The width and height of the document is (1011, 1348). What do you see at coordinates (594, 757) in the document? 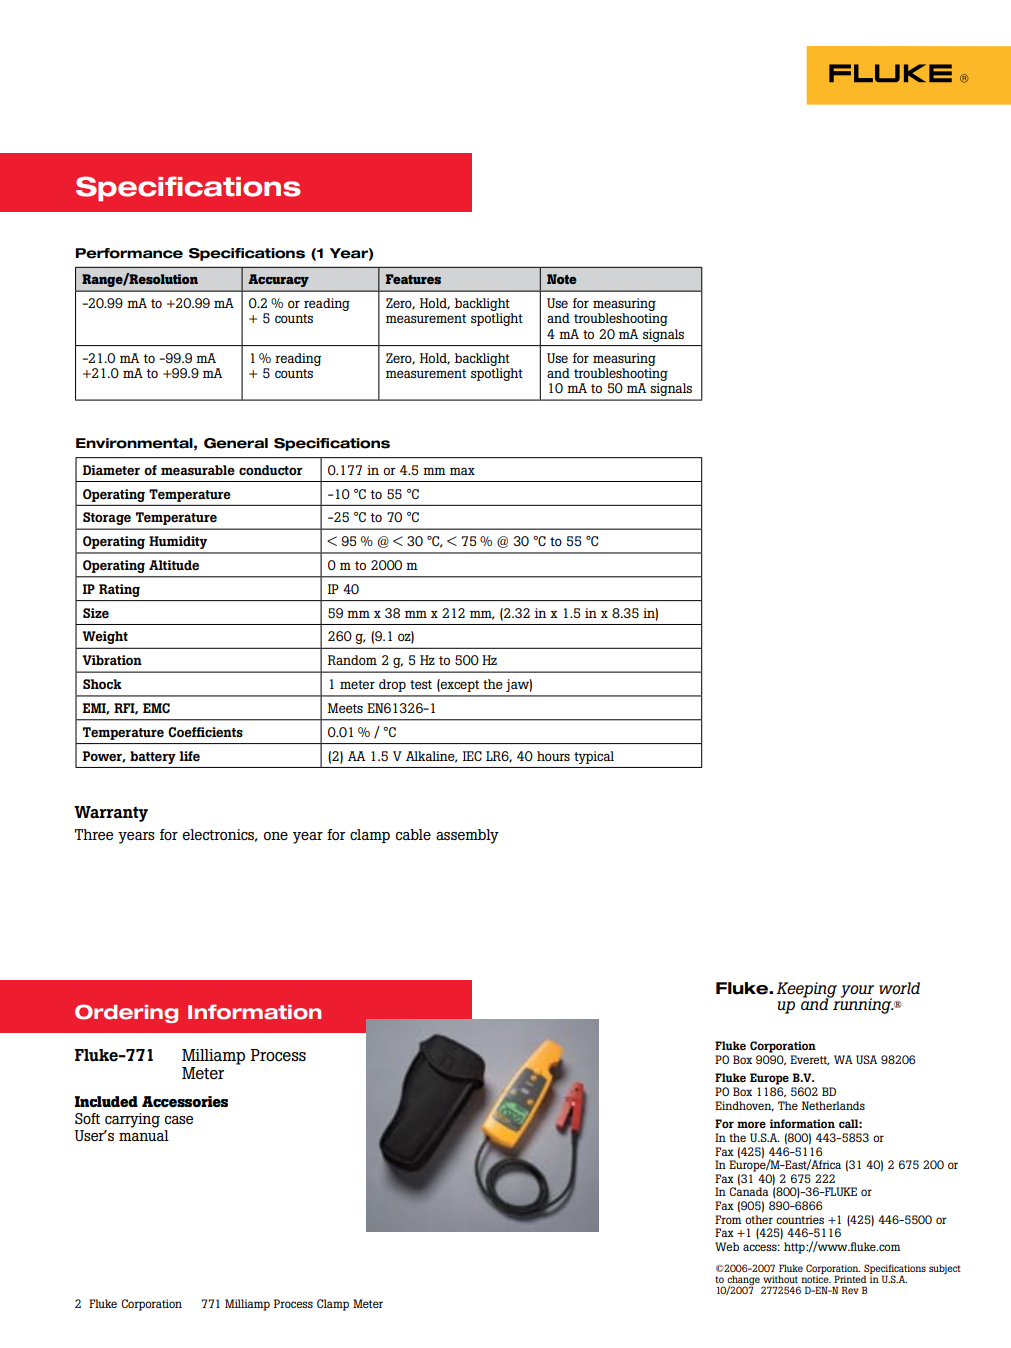
I see `typical` at bounding box center [594, 757].
